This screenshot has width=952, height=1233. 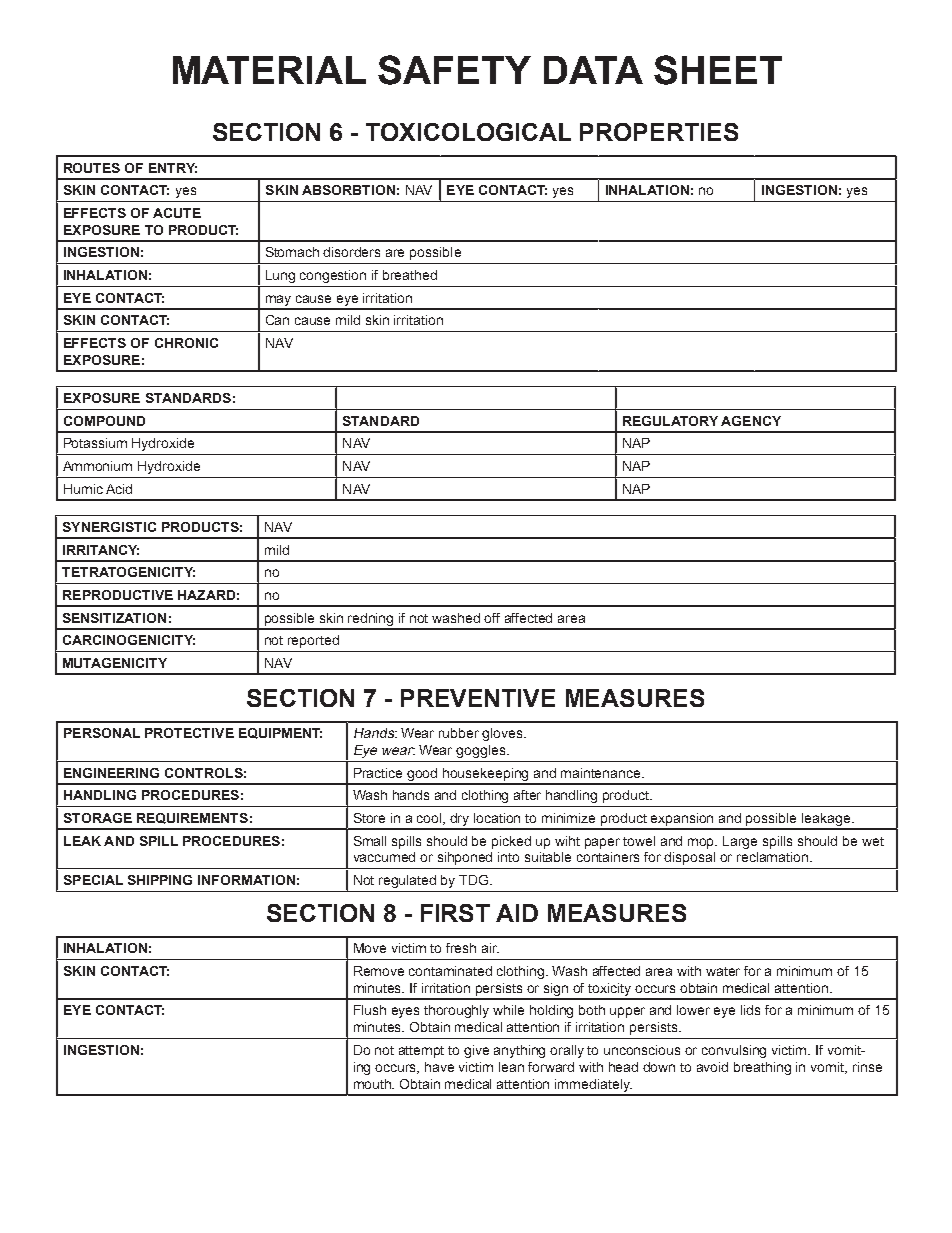 I want to click on TOXICOLOGICAL, so click(x=468, y=132).
